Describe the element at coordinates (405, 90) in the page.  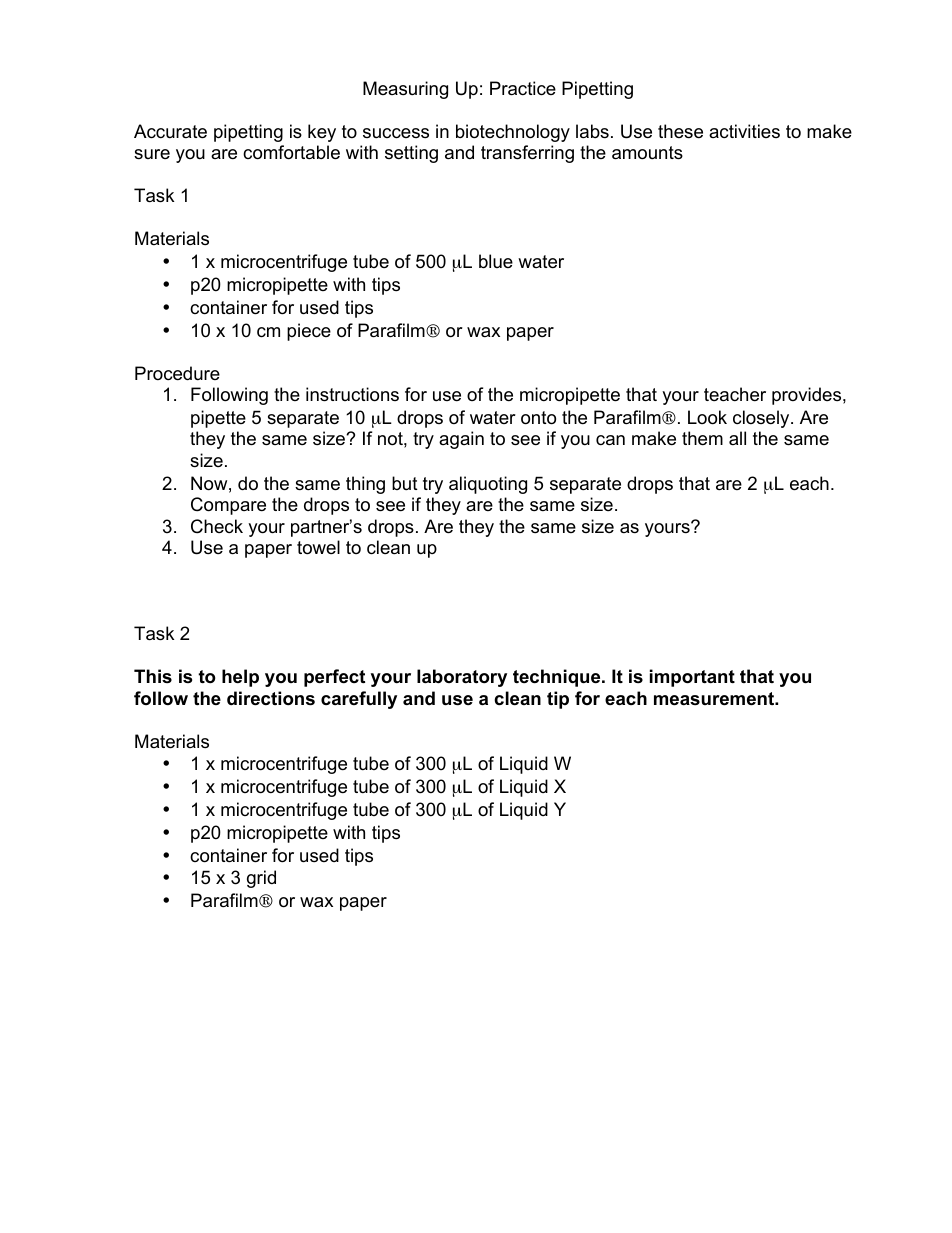
I see `Measuring` at that location.
